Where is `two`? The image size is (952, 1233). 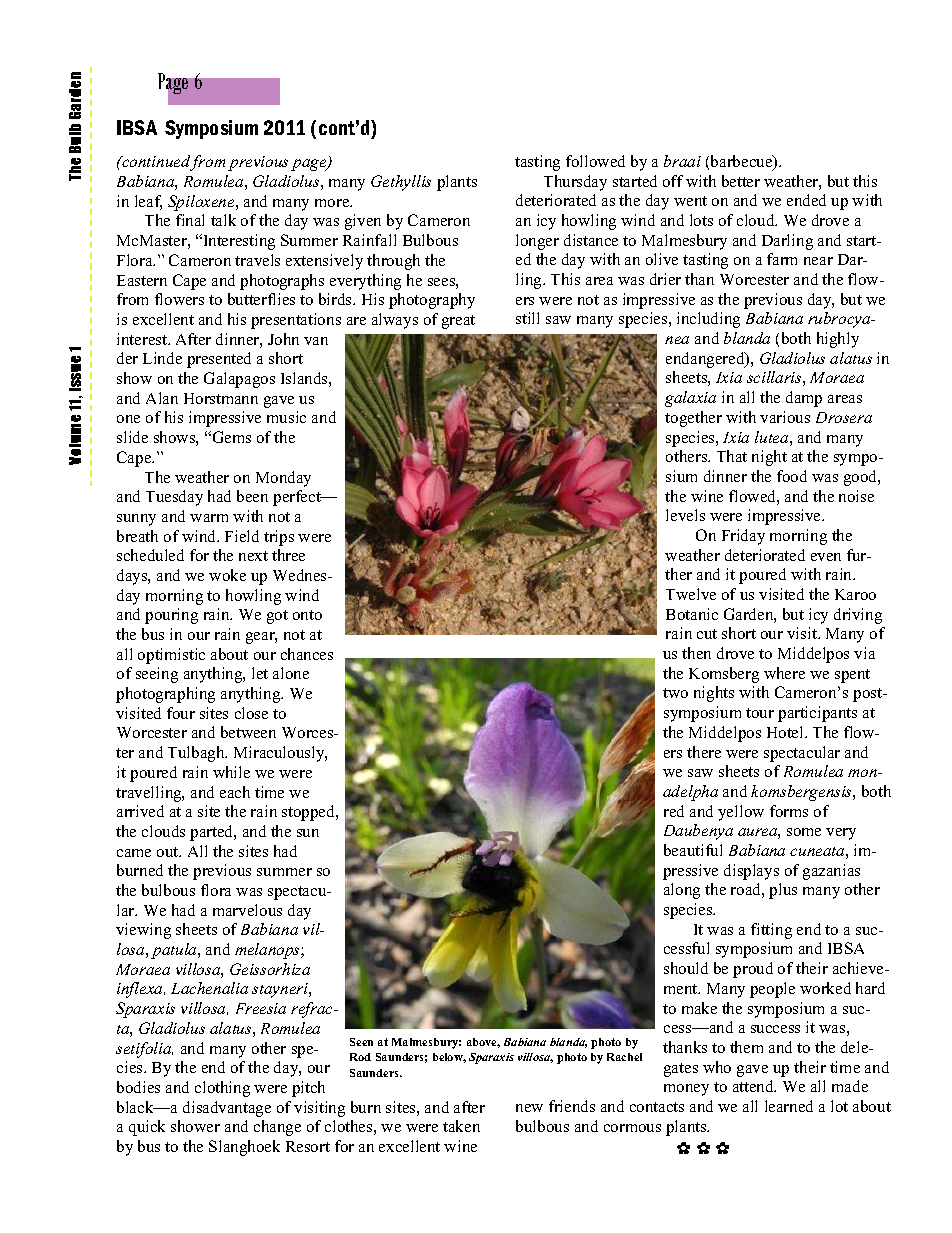 two is located at coordinates (675, 693).
